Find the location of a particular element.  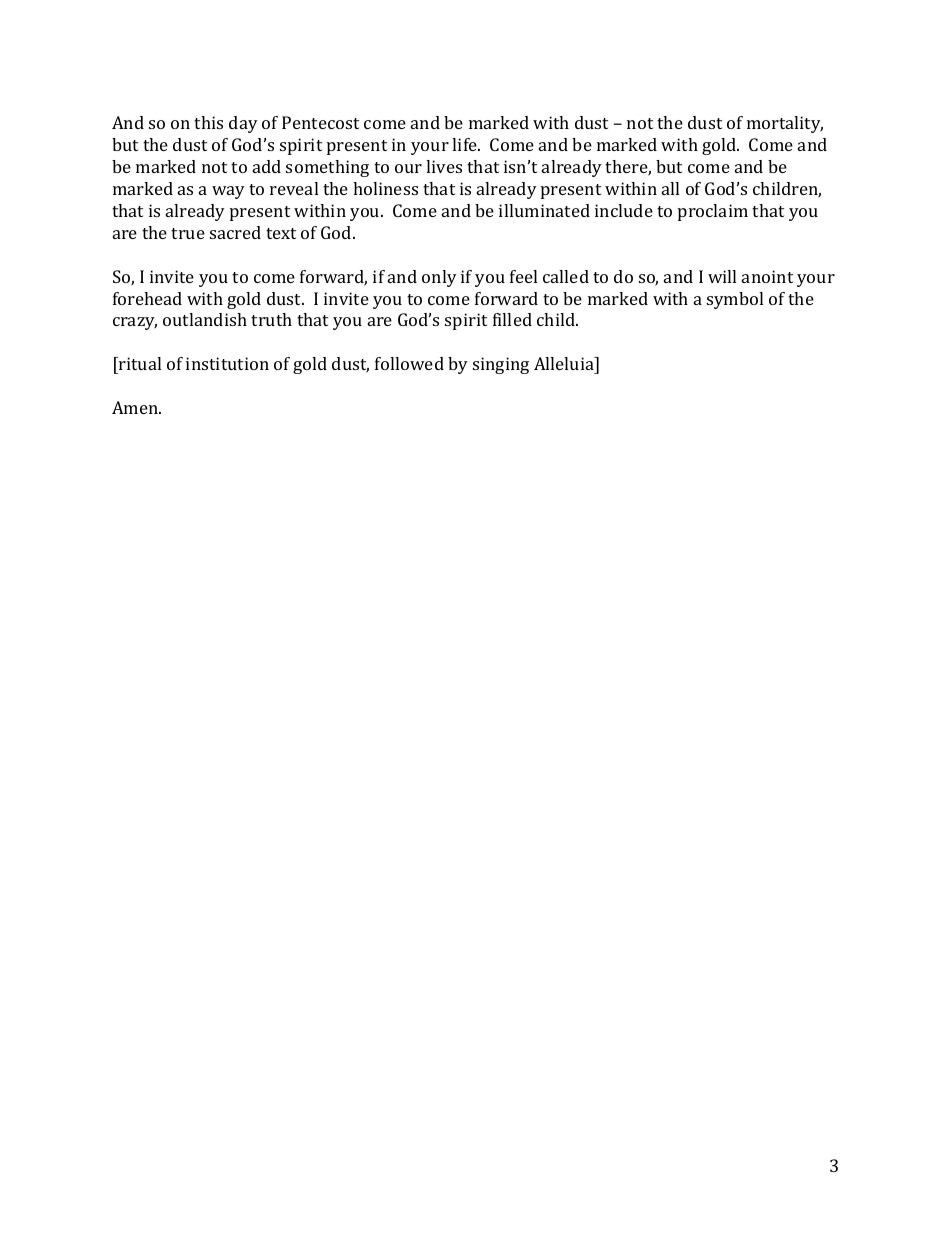

singing is located at coordinates (501, 365).
